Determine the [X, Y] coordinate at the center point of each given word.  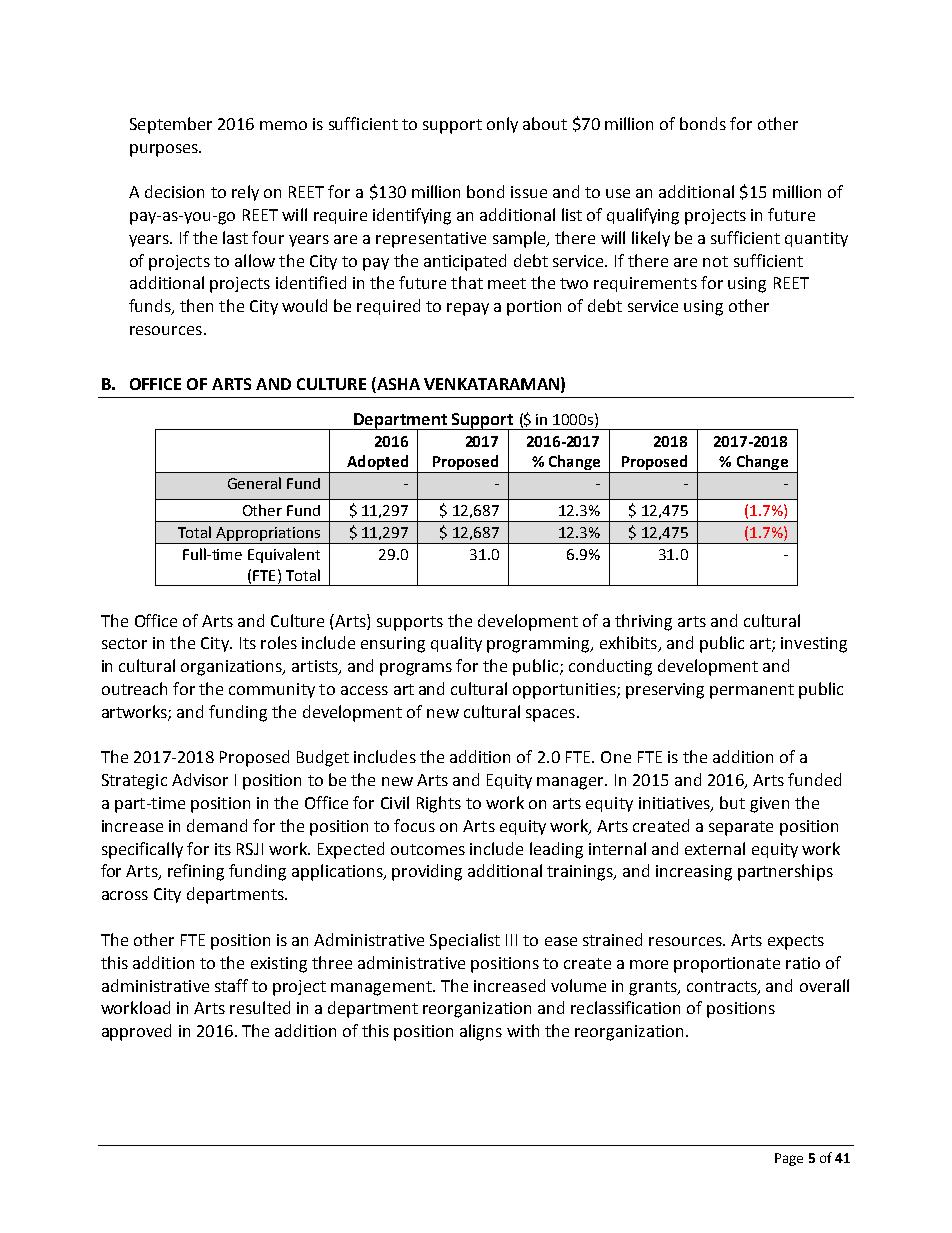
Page [789, 1159]
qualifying [643, 216]
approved [136, 1032]
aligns [481, 1032]
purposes [165, 150]
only [502, 125]
